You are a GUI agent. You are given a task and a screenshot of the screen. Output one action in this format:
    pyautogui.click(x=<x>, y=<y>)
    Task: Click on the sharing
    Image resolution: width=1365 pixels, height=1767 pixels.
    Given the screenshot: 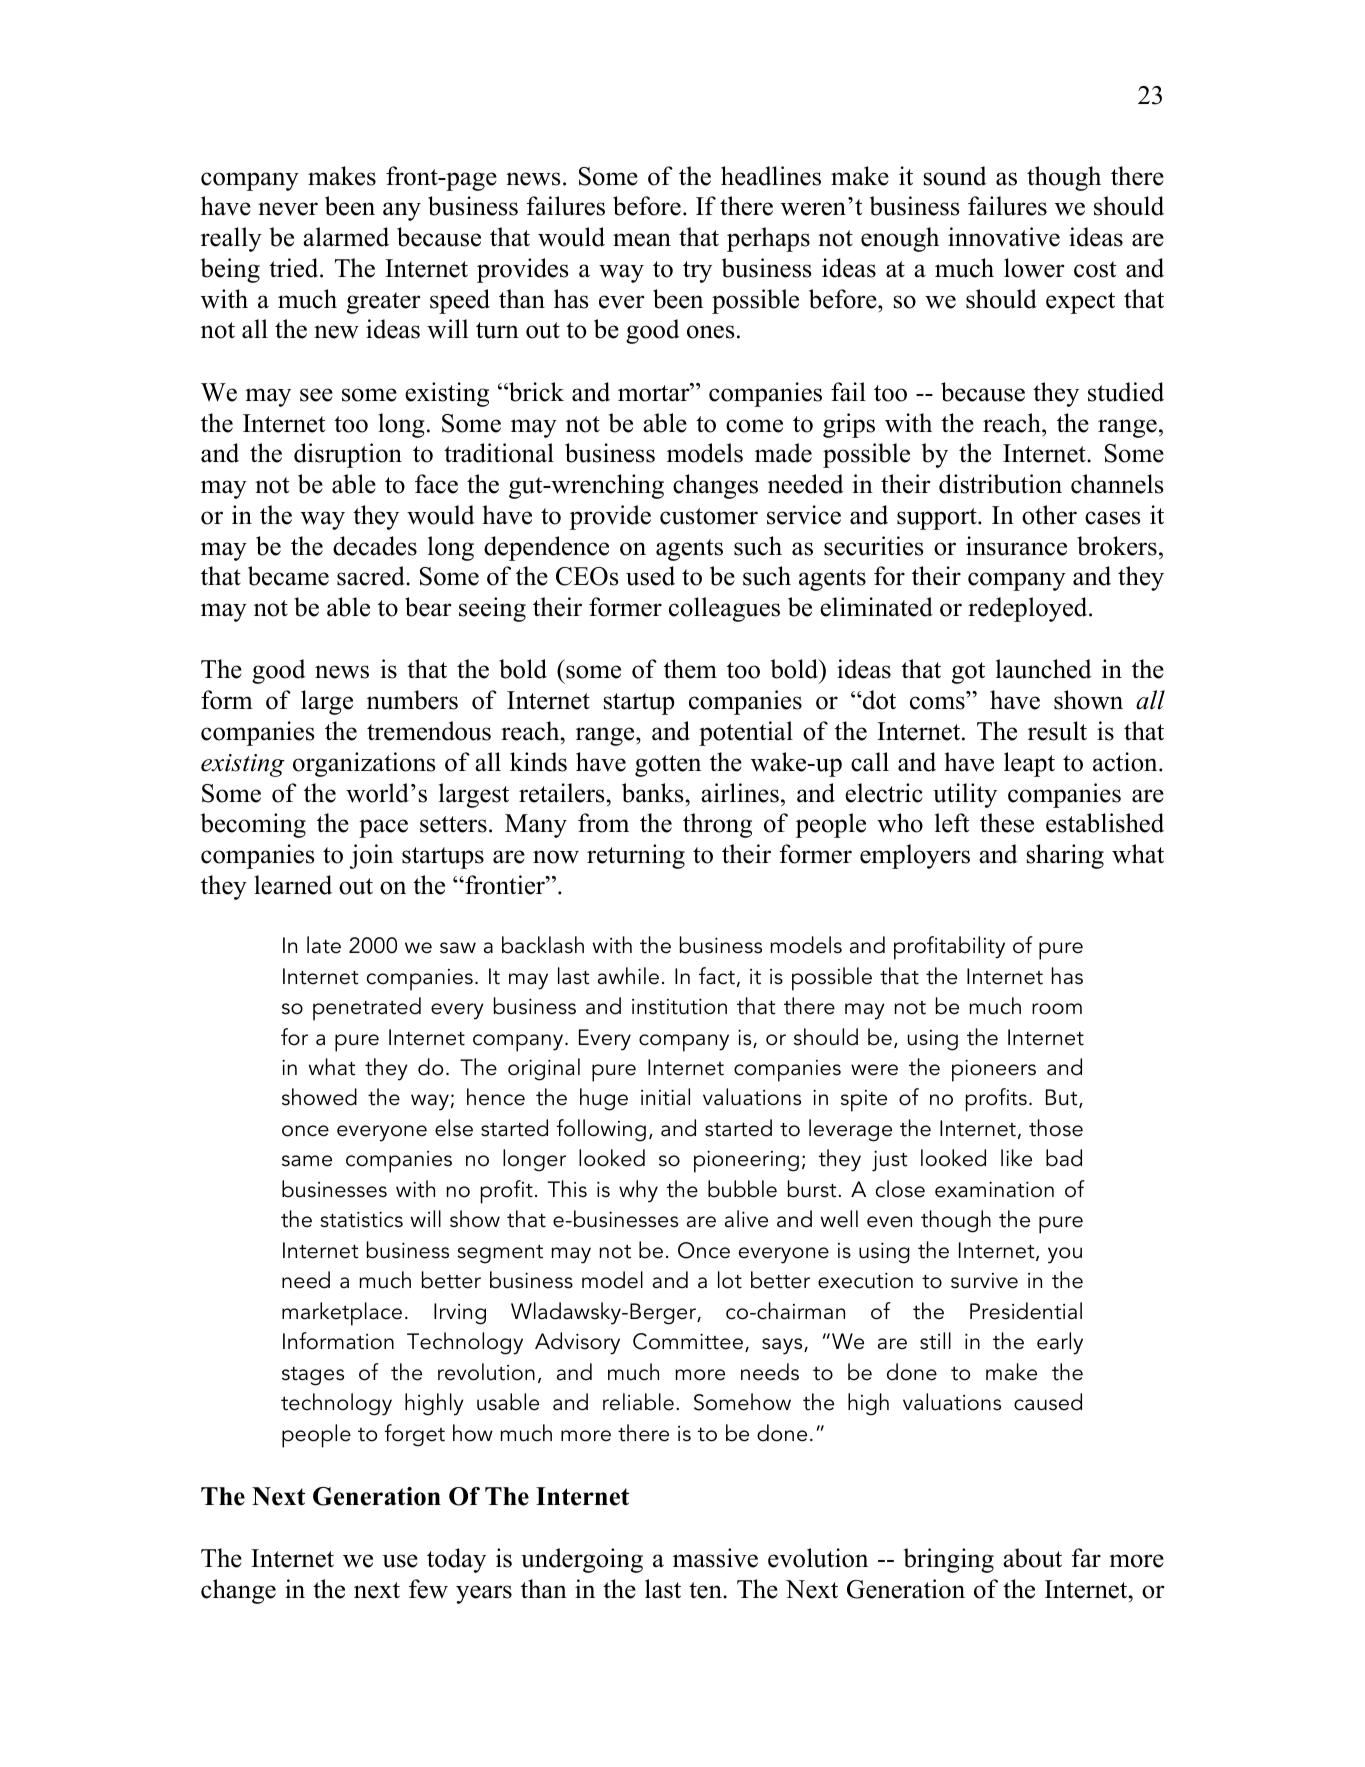 What is the action you would take?
    pyautogui.click(x=1065, y=856)
